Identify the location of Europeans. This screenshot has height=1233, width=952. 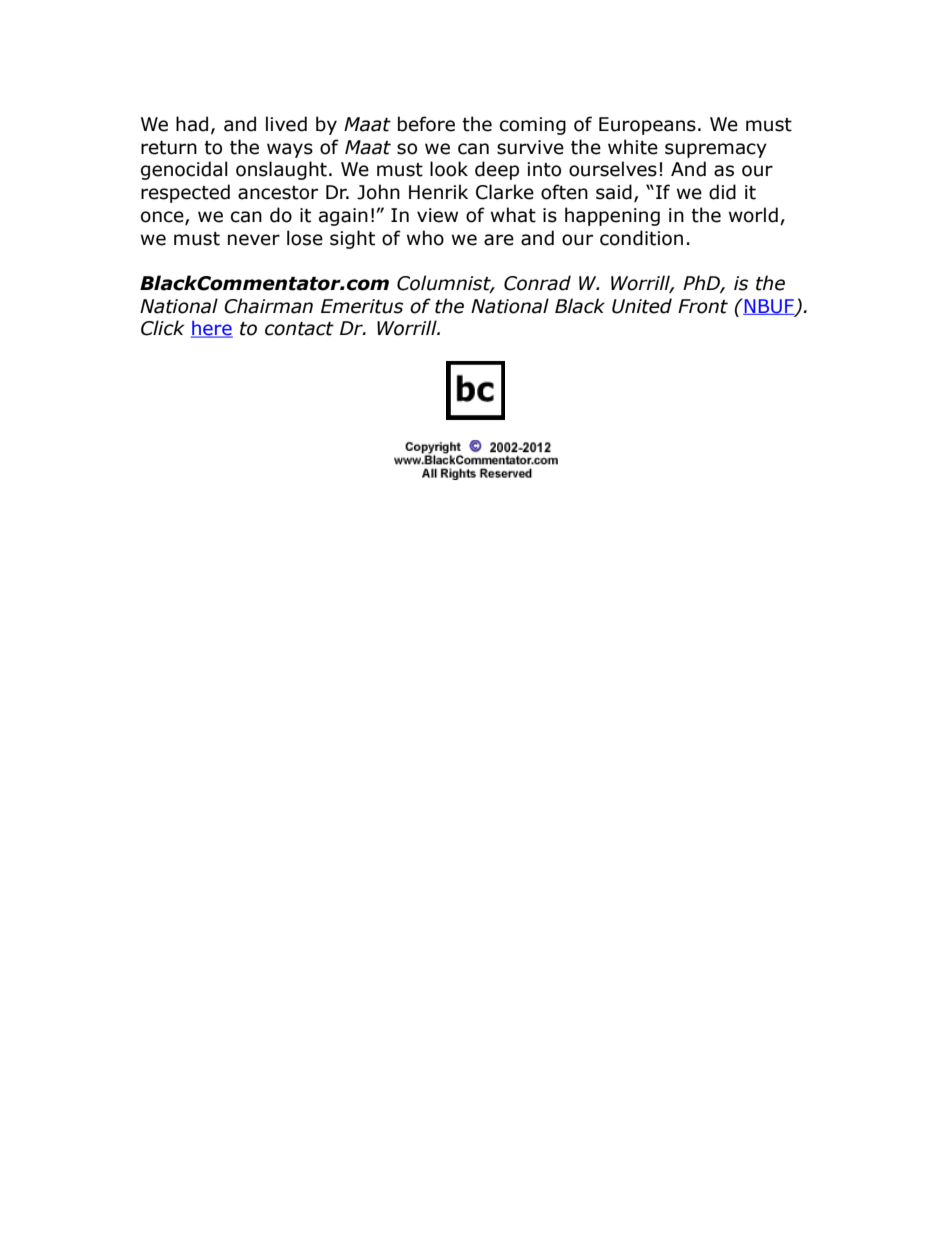
(647, 126).
